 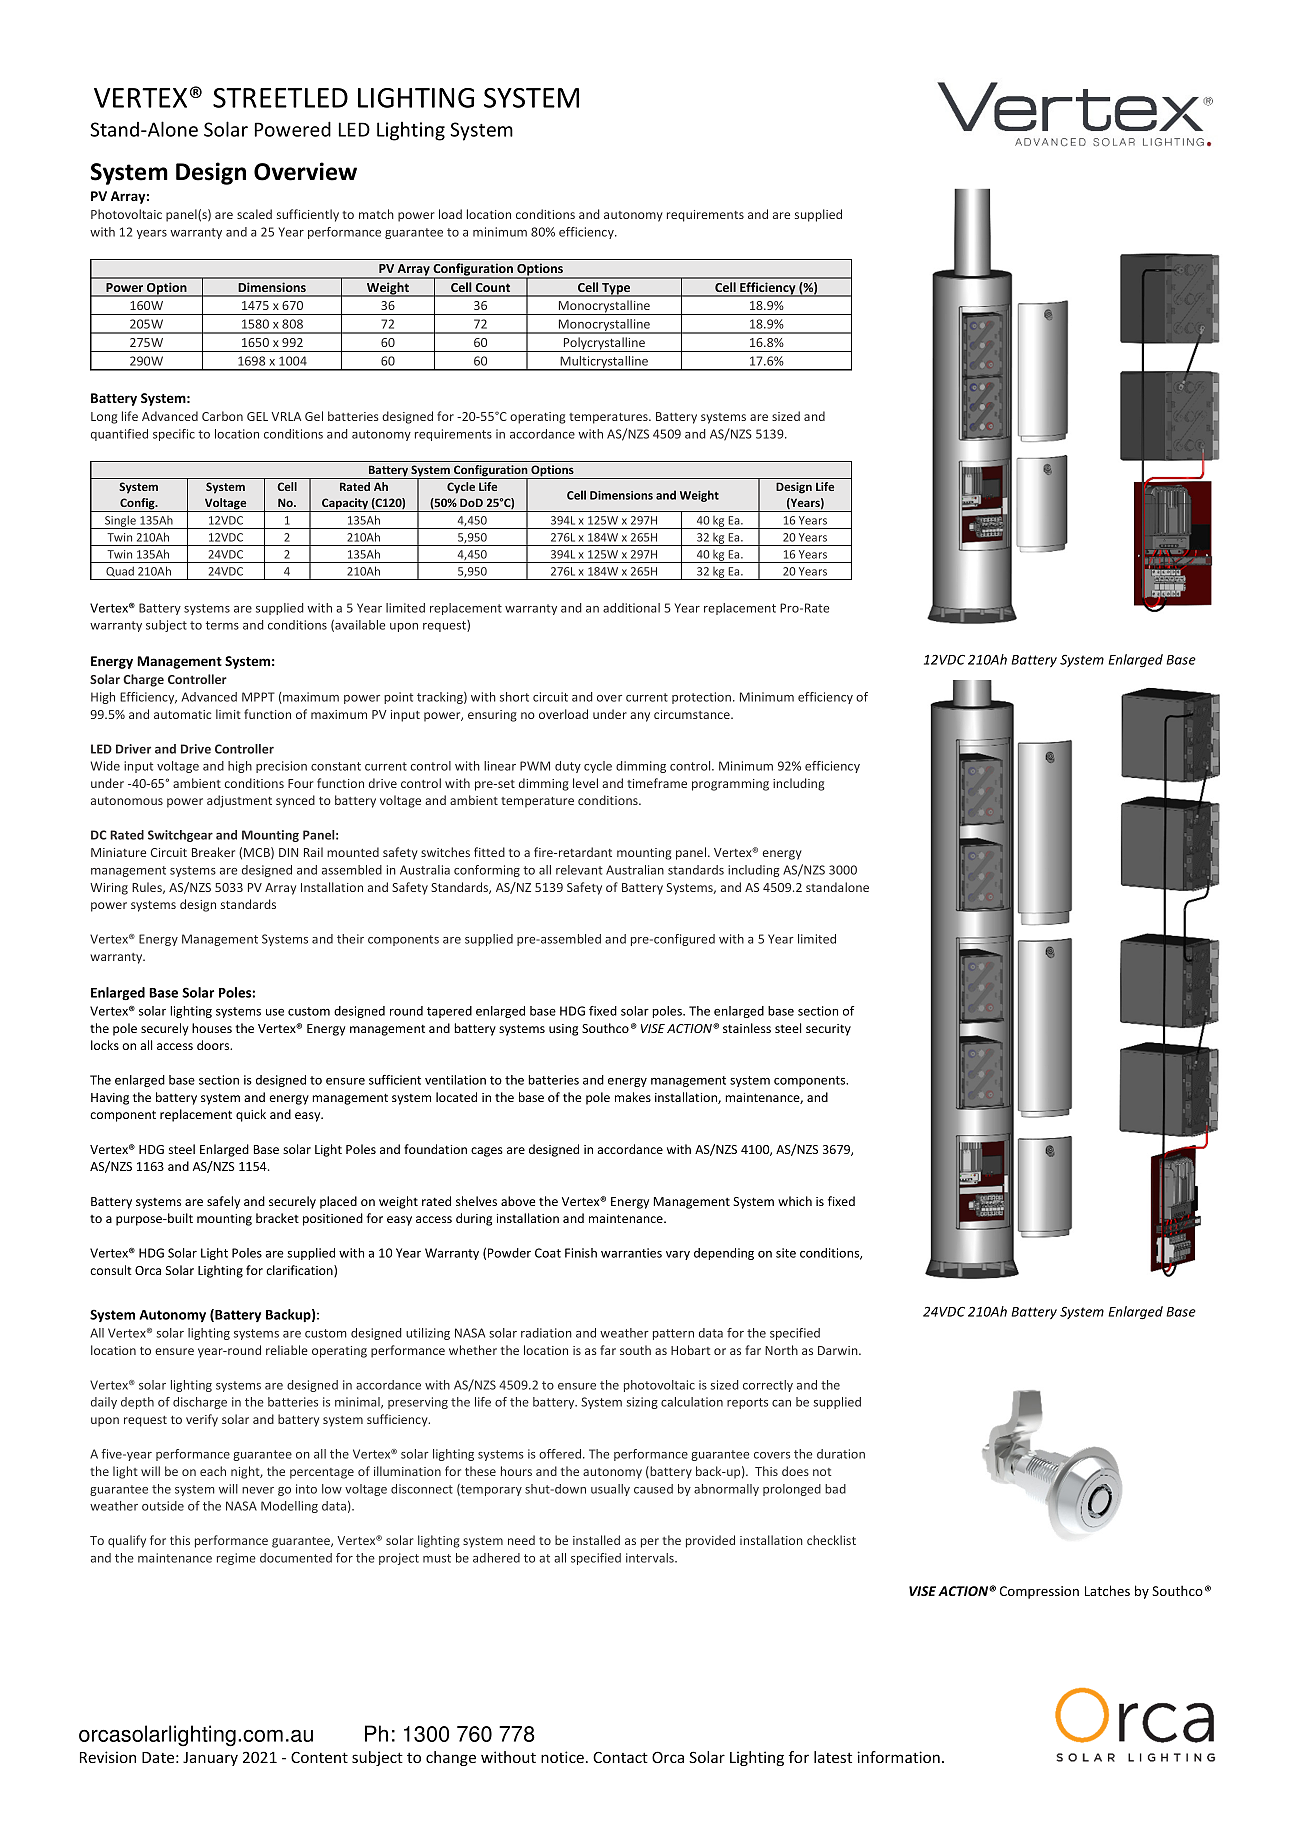 What do you see at coordinates (839, 1350) in the screenshot?
I see `Darwin` at bounding box center [839, 1350].
